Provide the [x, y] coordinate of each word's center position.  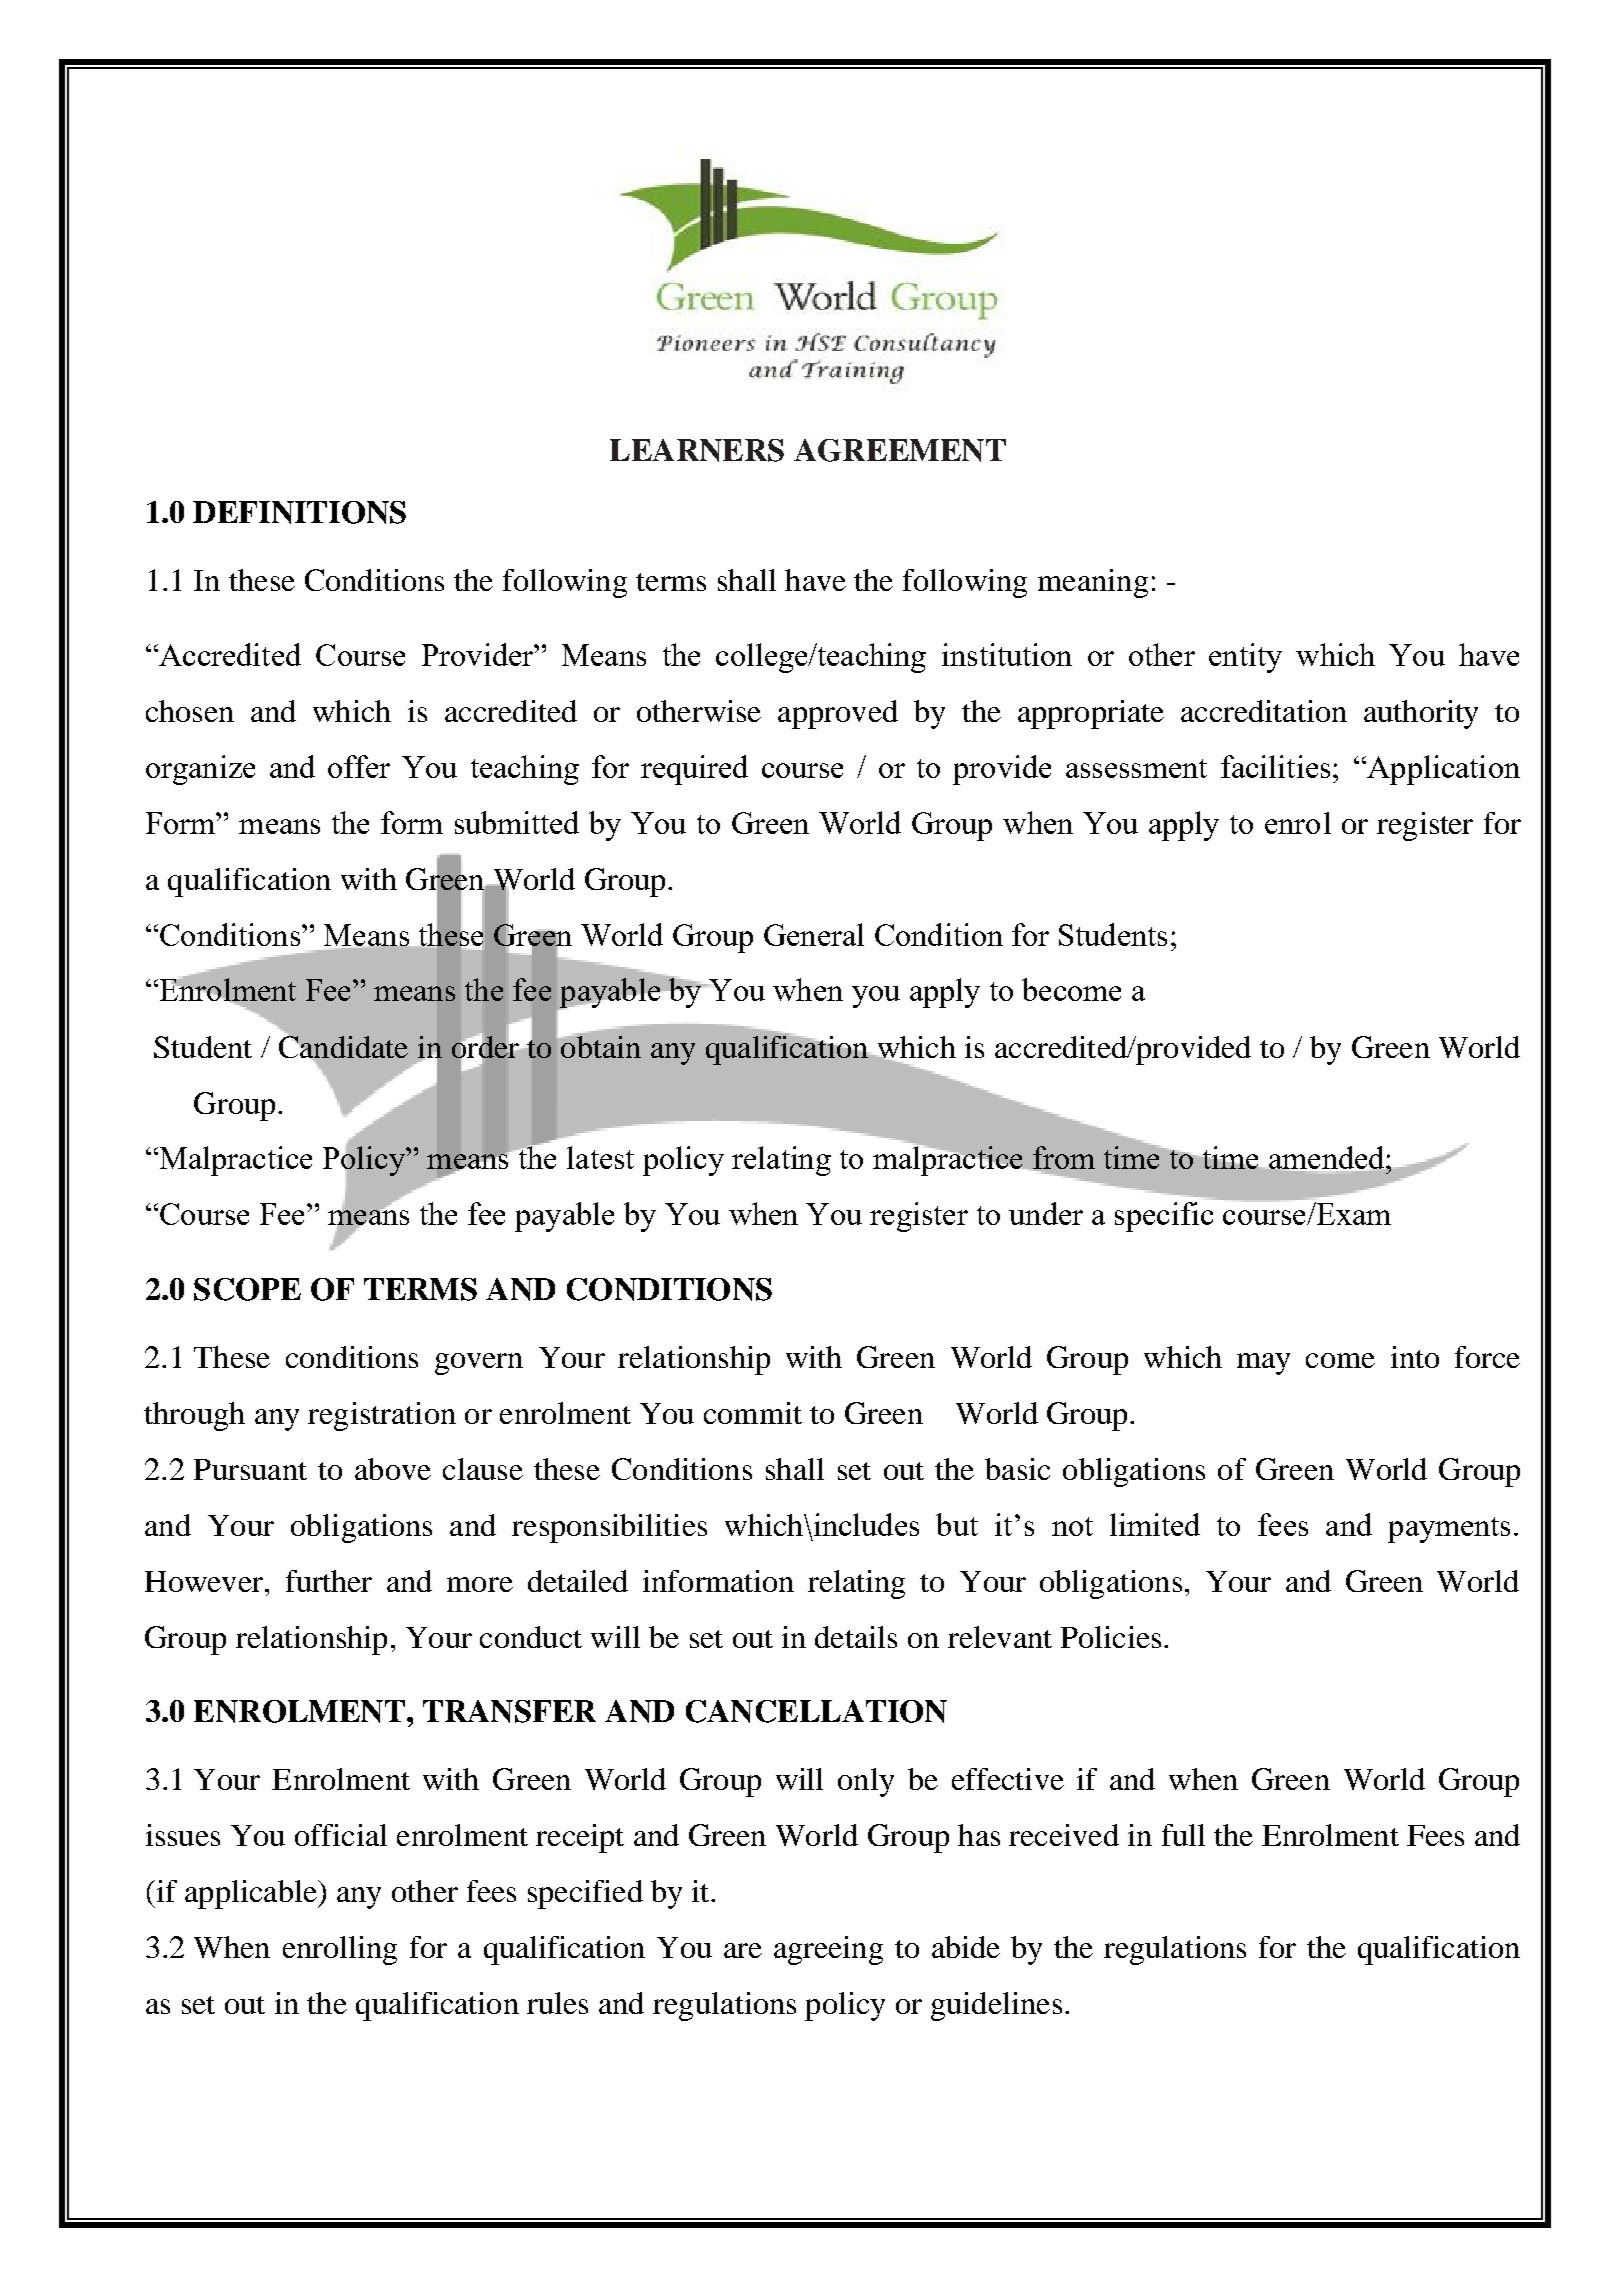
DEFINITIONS [299, 512]
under [1046, 1213]
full [1183, 1835]
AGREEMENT [900, 450]
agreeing [828, 1950]
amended [1328, 1157]
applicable [252, 1894]
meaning [1093, 583]
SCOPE [247, 1289]
